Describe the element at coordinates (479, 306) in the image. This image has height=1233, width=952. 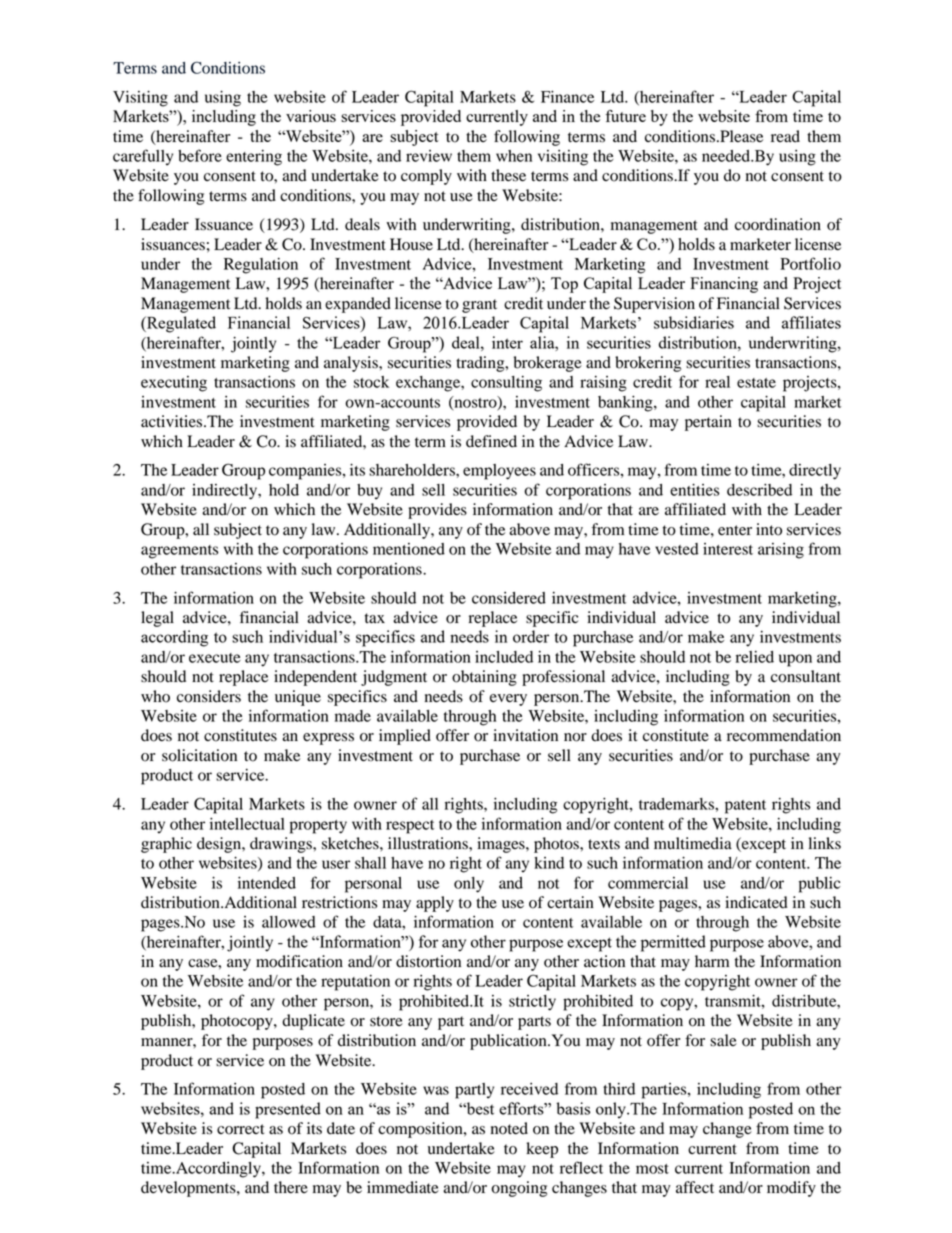
I see `grant` at that location.
